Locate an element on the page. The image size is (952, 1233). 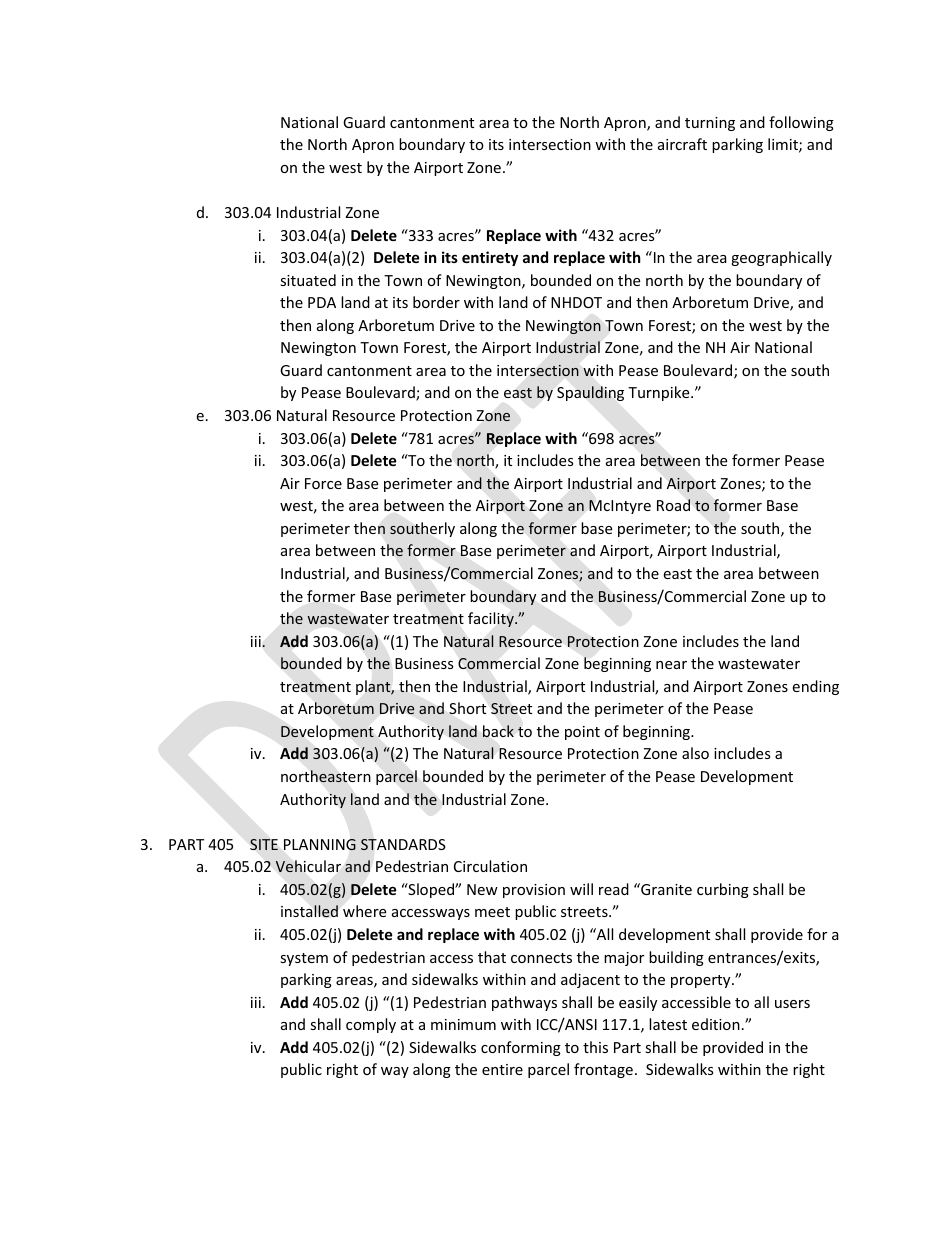
near is located at coordinates (671, 665).
